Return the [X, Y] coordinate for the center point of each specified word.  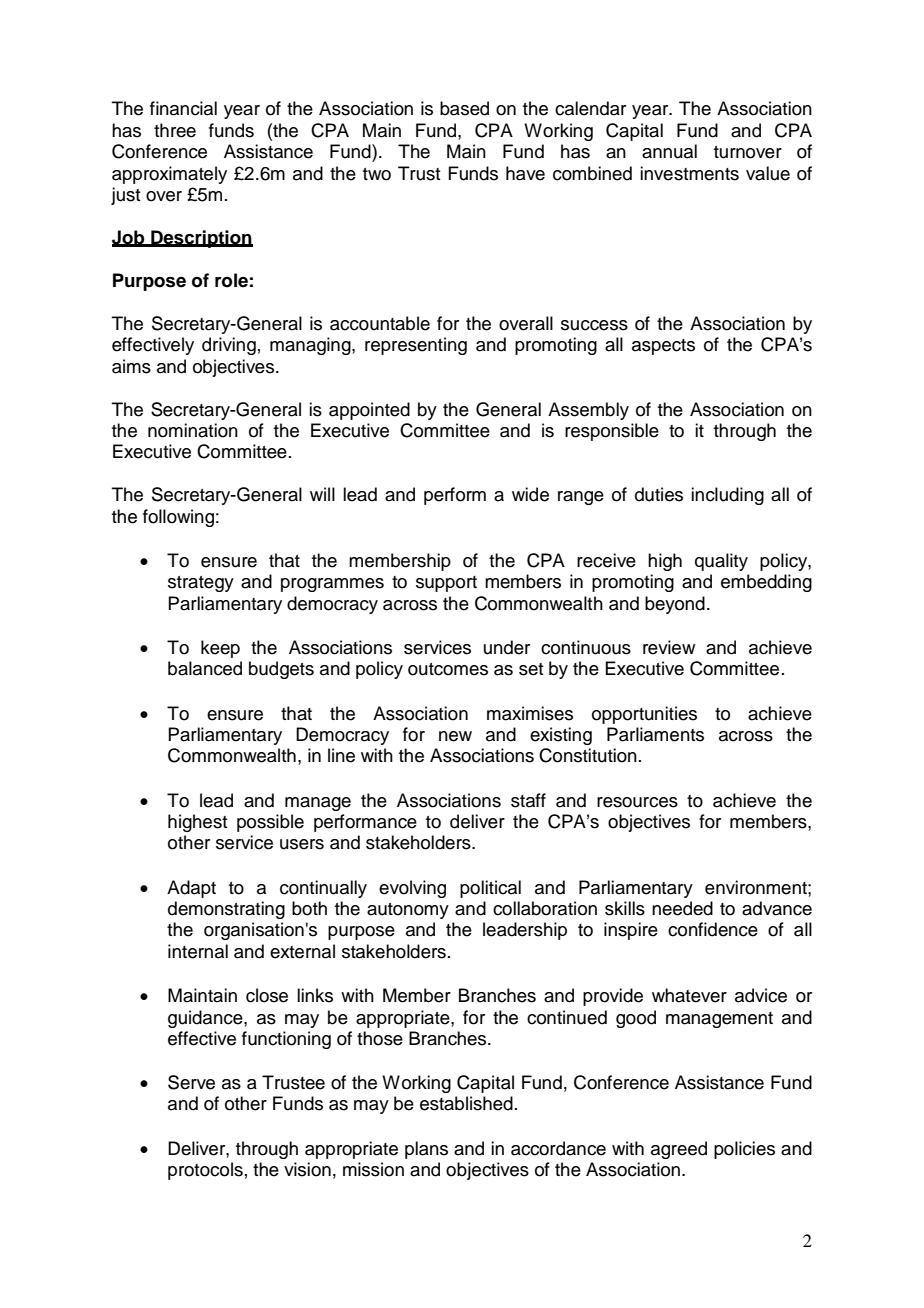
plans [426, 1150]
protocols [205, 1171]
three [175, 130]
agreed [679, 1150]
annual [669, 151]
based [464, 108]
